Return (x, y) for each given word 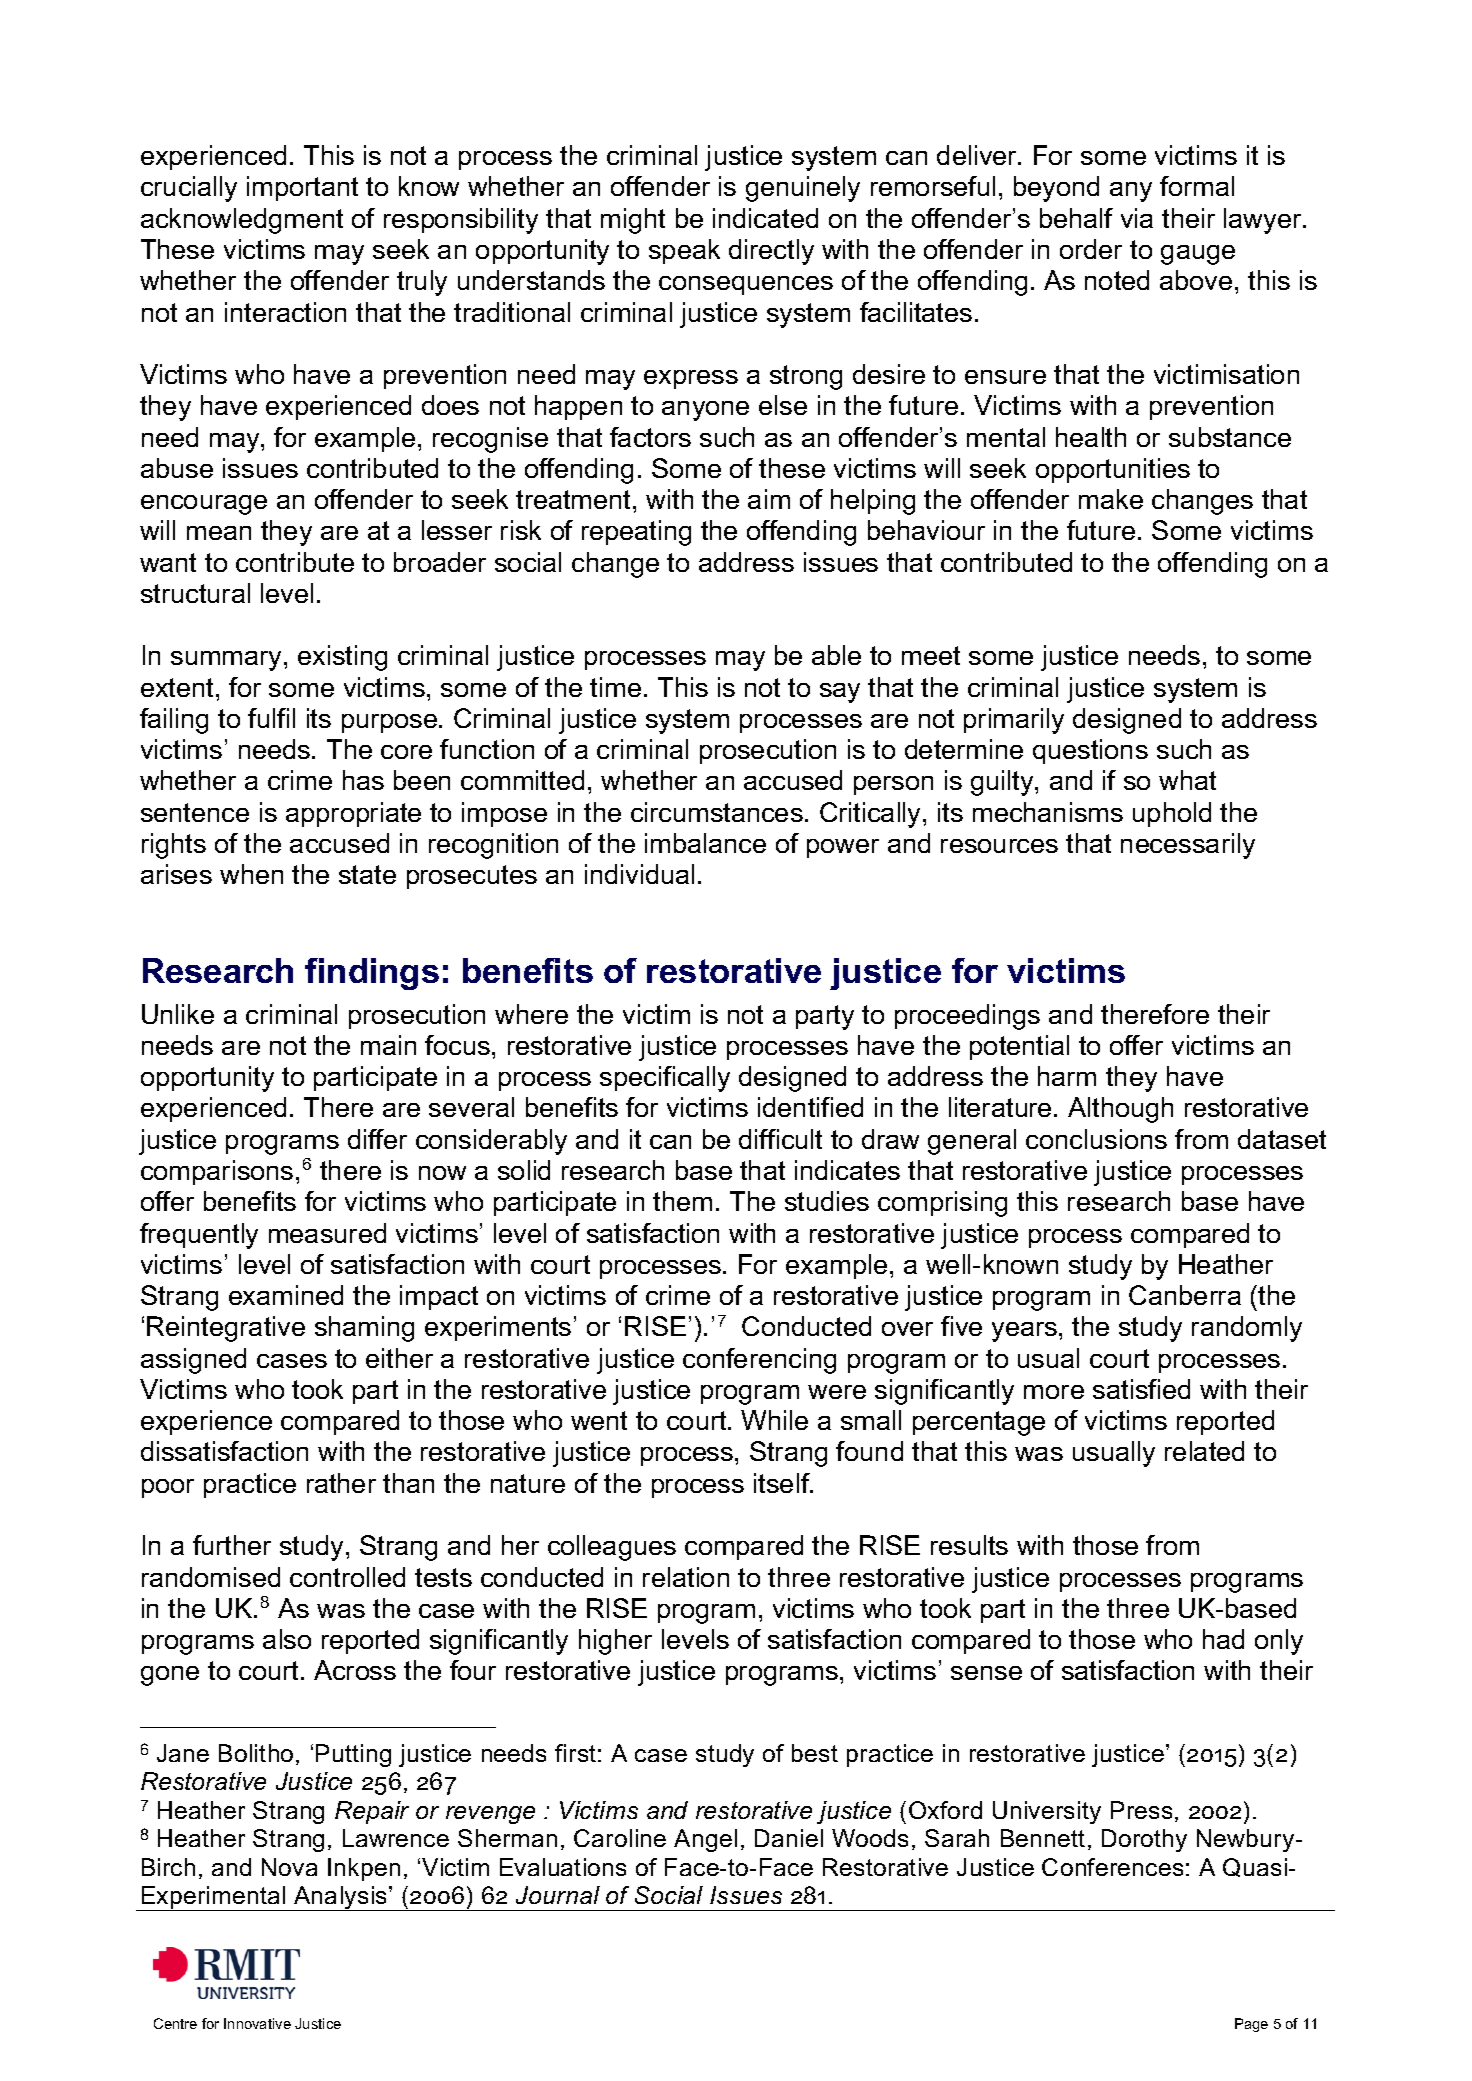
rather (341, 1483)
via (1137, 218)
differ (377, 1139)
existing (342, 658)
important (302, 188)
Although (1120, 1110)
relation (686, 1577)
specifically (665, 1079)
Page (1251, 2025)
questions (1090, 751)
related (1204, 1451)
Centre (175, 2023)
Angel (705, 1840)
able (836, 655)
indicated (765, 218)
